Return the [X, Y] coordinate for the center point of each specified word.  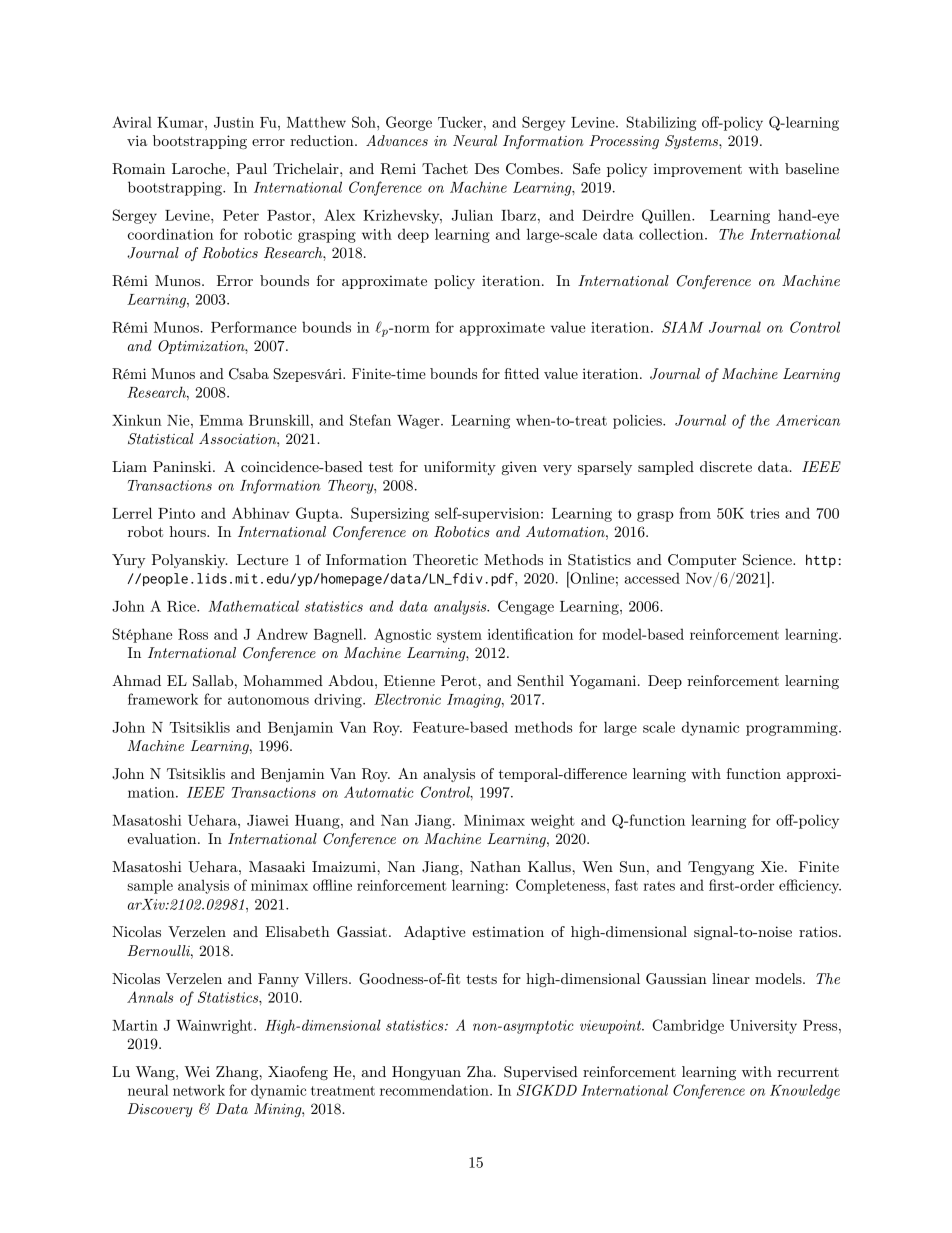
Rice [182, 606]
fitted [521, 373]
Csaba [249, 374]
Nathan [495, 866]
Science [768, 560]
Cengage [526, 607]
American [808, 420]
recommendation [435, 1090]
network [199, 1090]
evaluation [163, 838]
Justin [234, 122]
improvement [698, 170]
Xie [773, 866]
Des [487, 168]
